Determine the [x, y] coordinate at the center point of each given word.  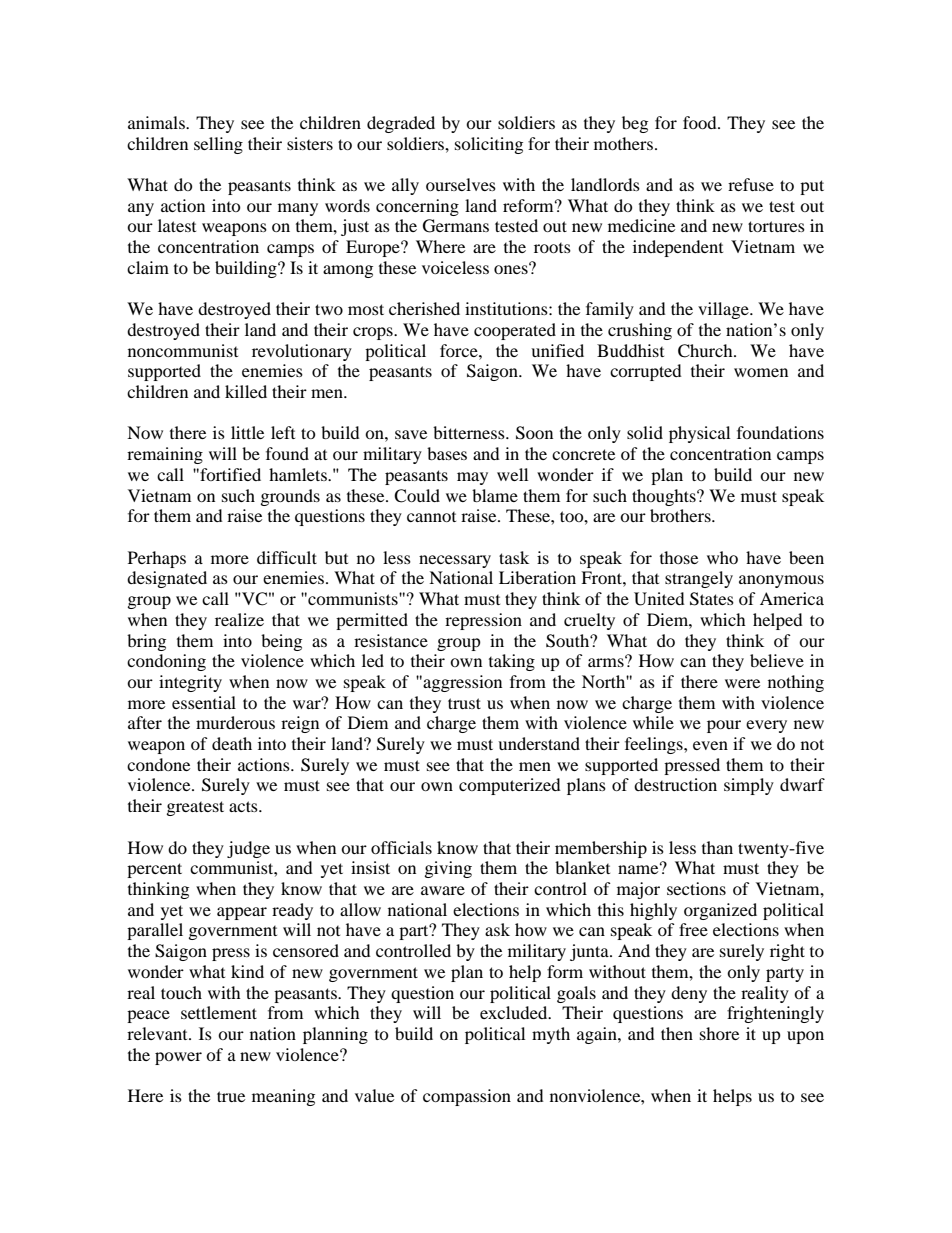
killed [246, 391]
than [717, 847]
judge [248, 849]
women [761, 372]
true [231, 1096]
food [701, 122]
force [460, 350]
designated [167, 579]
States [712, 599]
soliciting [489, 145]
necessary [455, 561]
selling [218, 145]
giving [448, 869]
